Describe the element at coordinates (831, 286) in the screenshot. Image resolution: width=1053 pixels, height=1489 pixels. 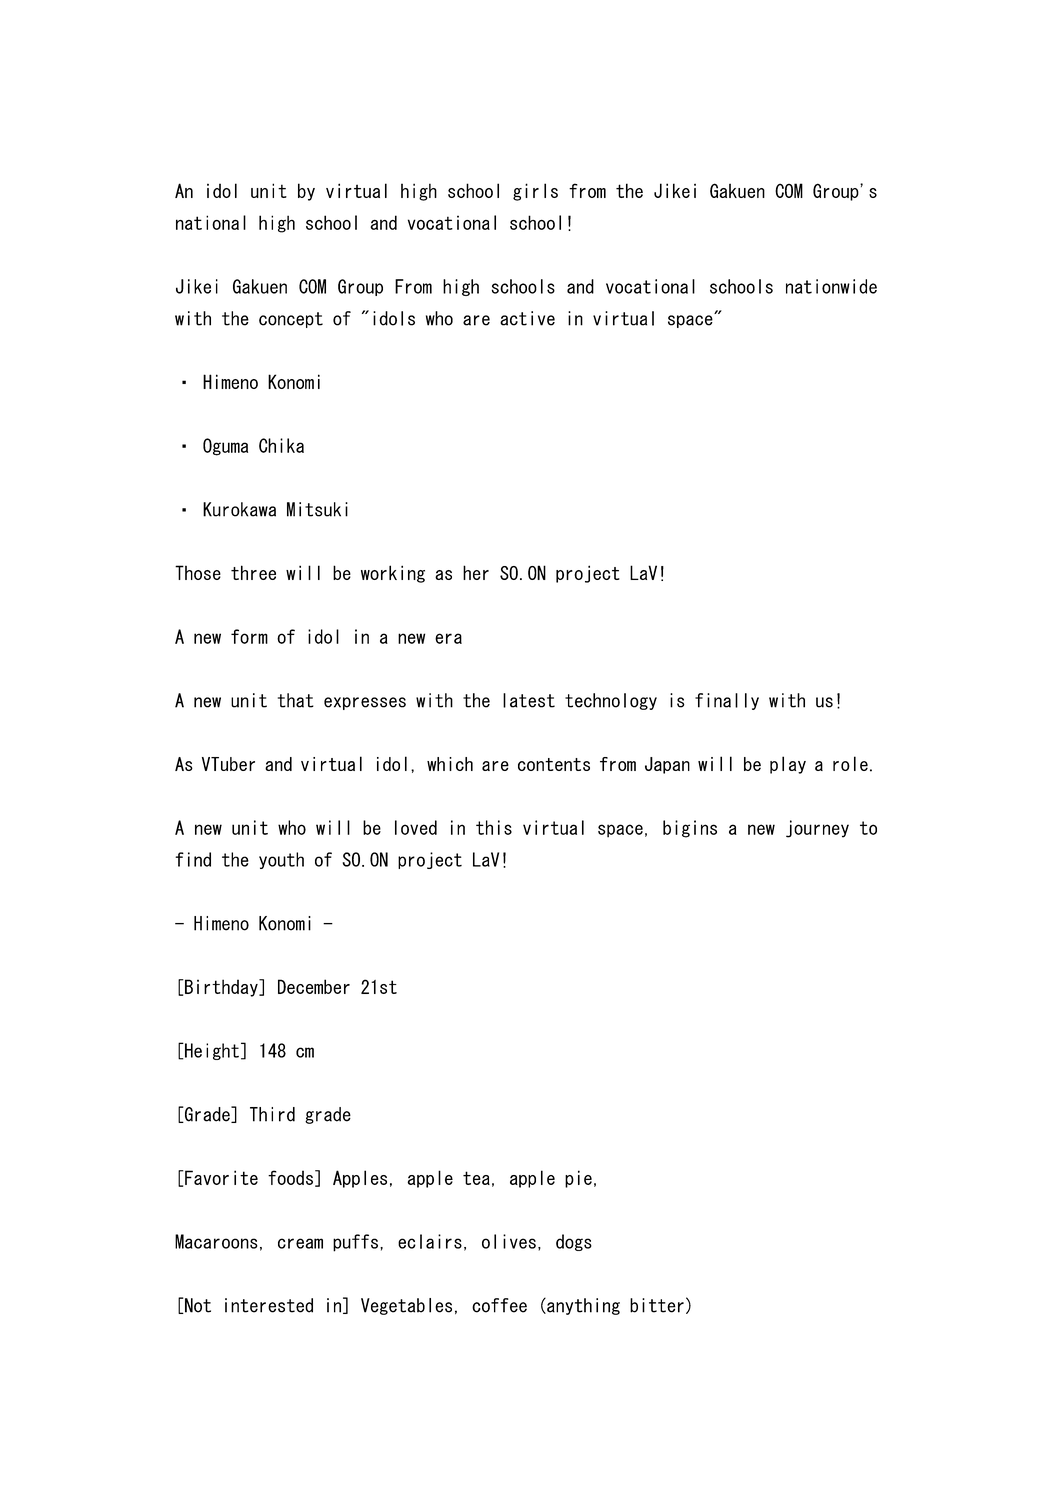
I see `nationwide` at that location.
